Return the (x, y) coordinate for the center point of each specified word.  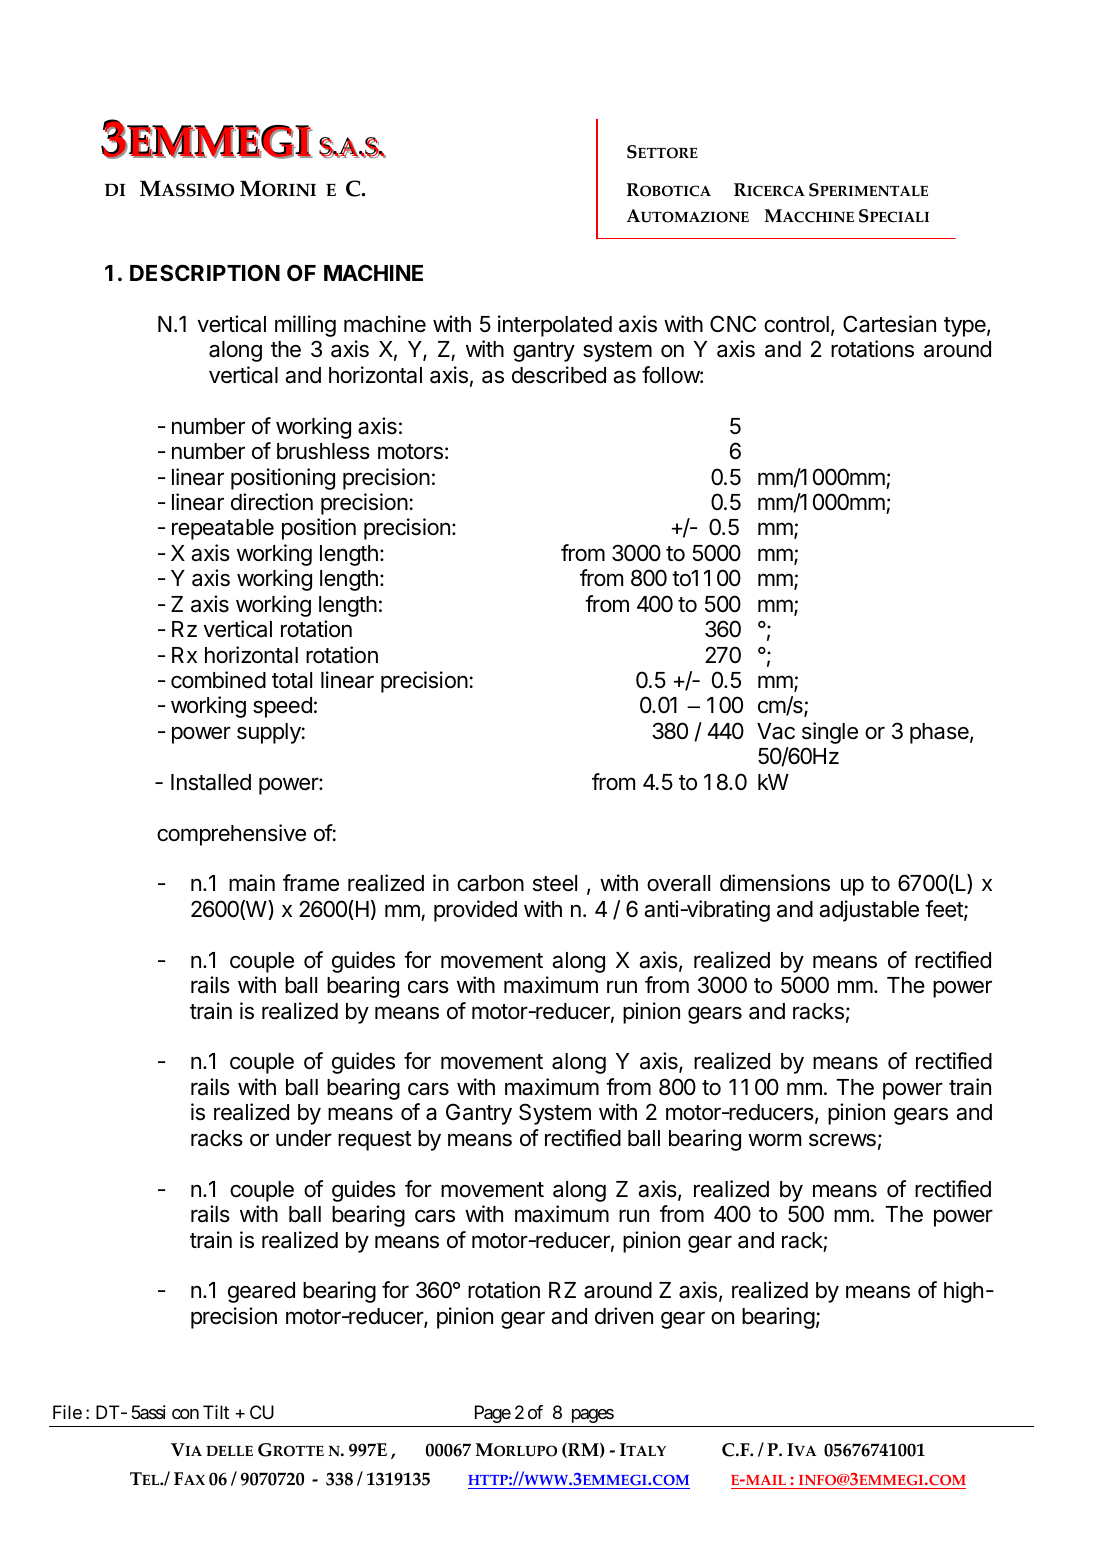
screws (842, 1140)
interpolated (555, 326)
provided (475, 911)
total (292, 680)
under (304, 1138)
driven (624, 1316)
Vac (776, 731)
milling (305, 326)
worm (774, 1139)
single (830, 733)
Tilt (216, 1412)
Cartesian (889, 324)
